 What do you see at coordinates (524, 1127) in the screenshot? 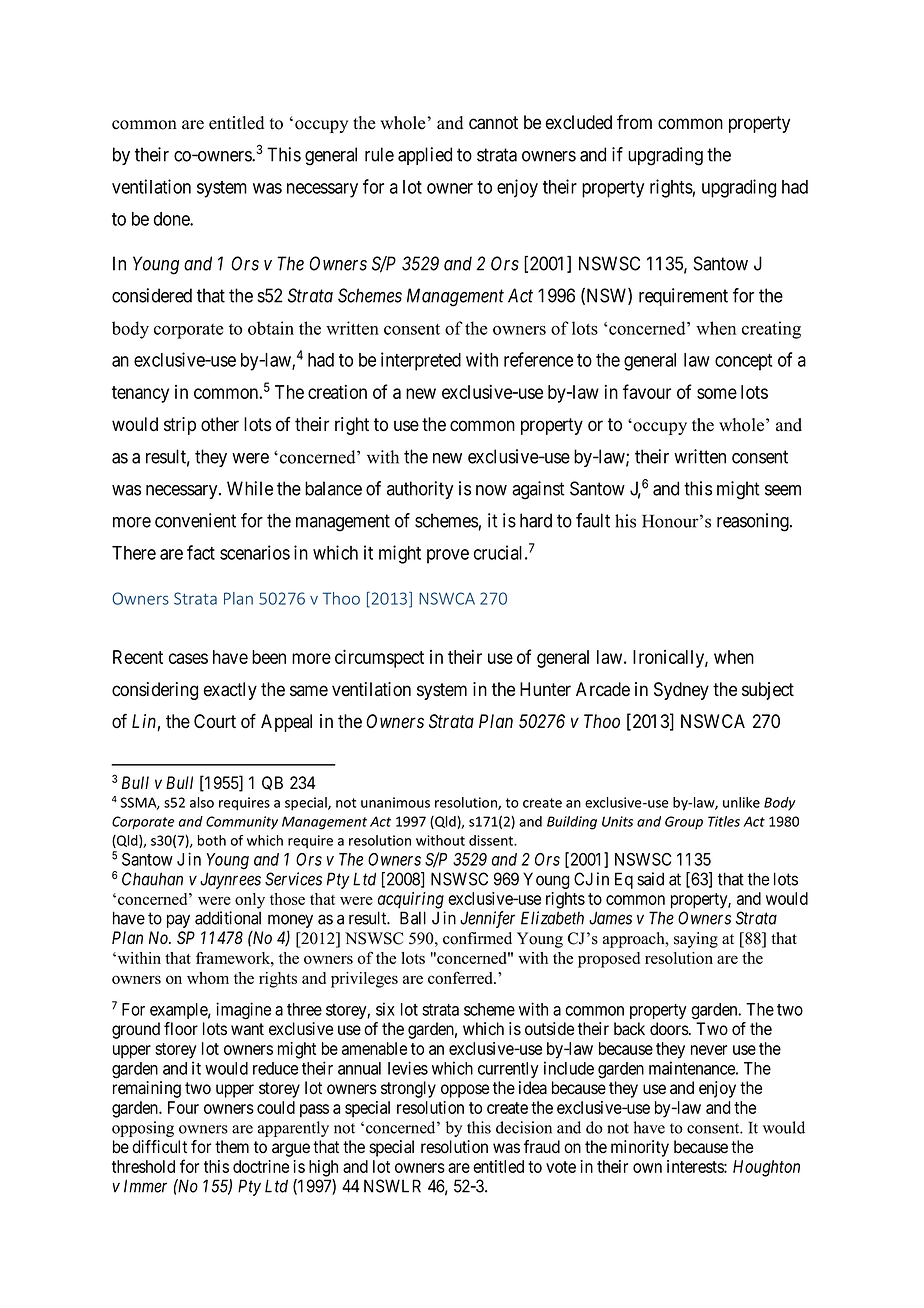
I see `decision` at bounding box center [524, 1127].
